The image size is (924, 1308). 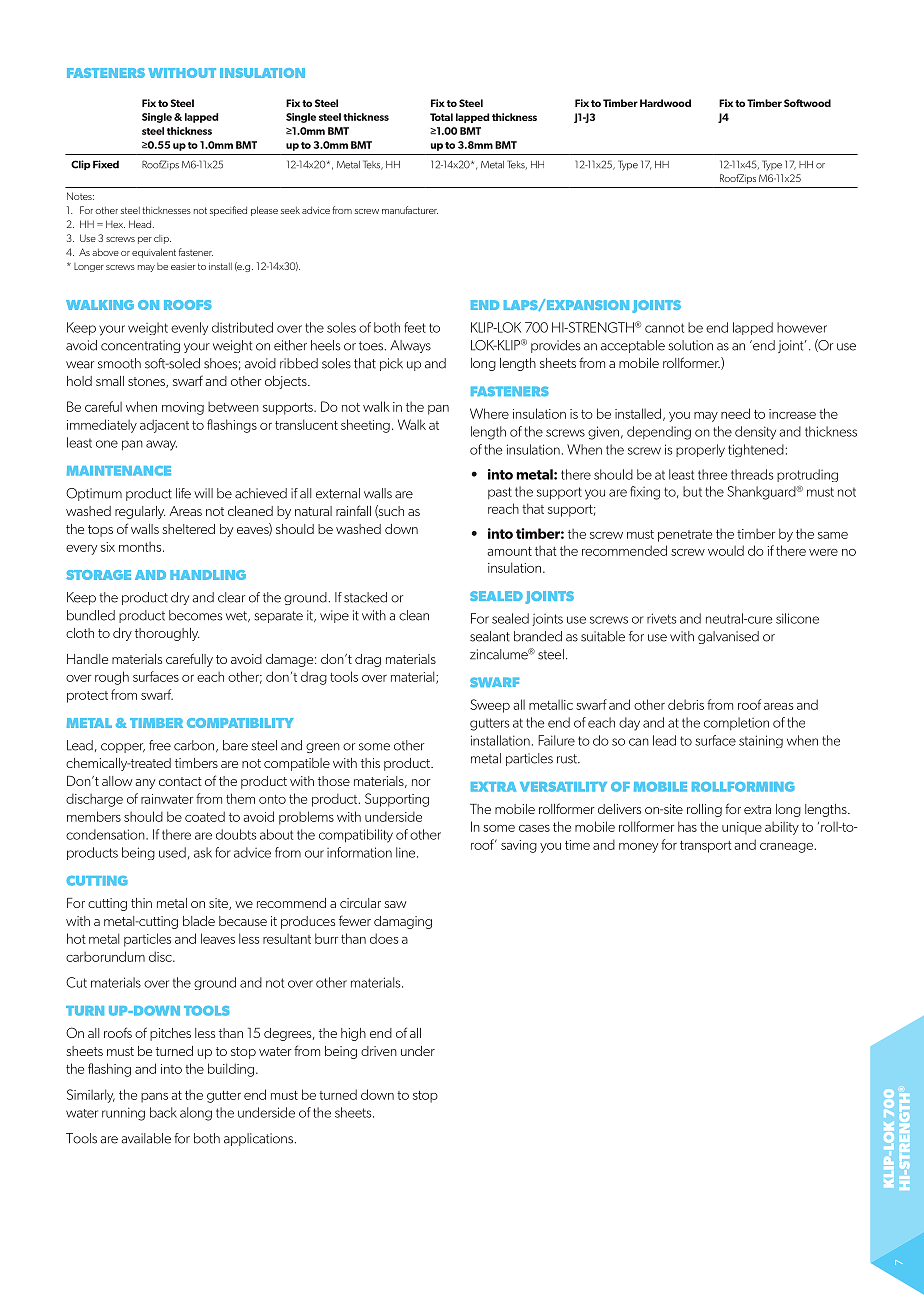 I want to click on transport, so click(x=706, y=847).
